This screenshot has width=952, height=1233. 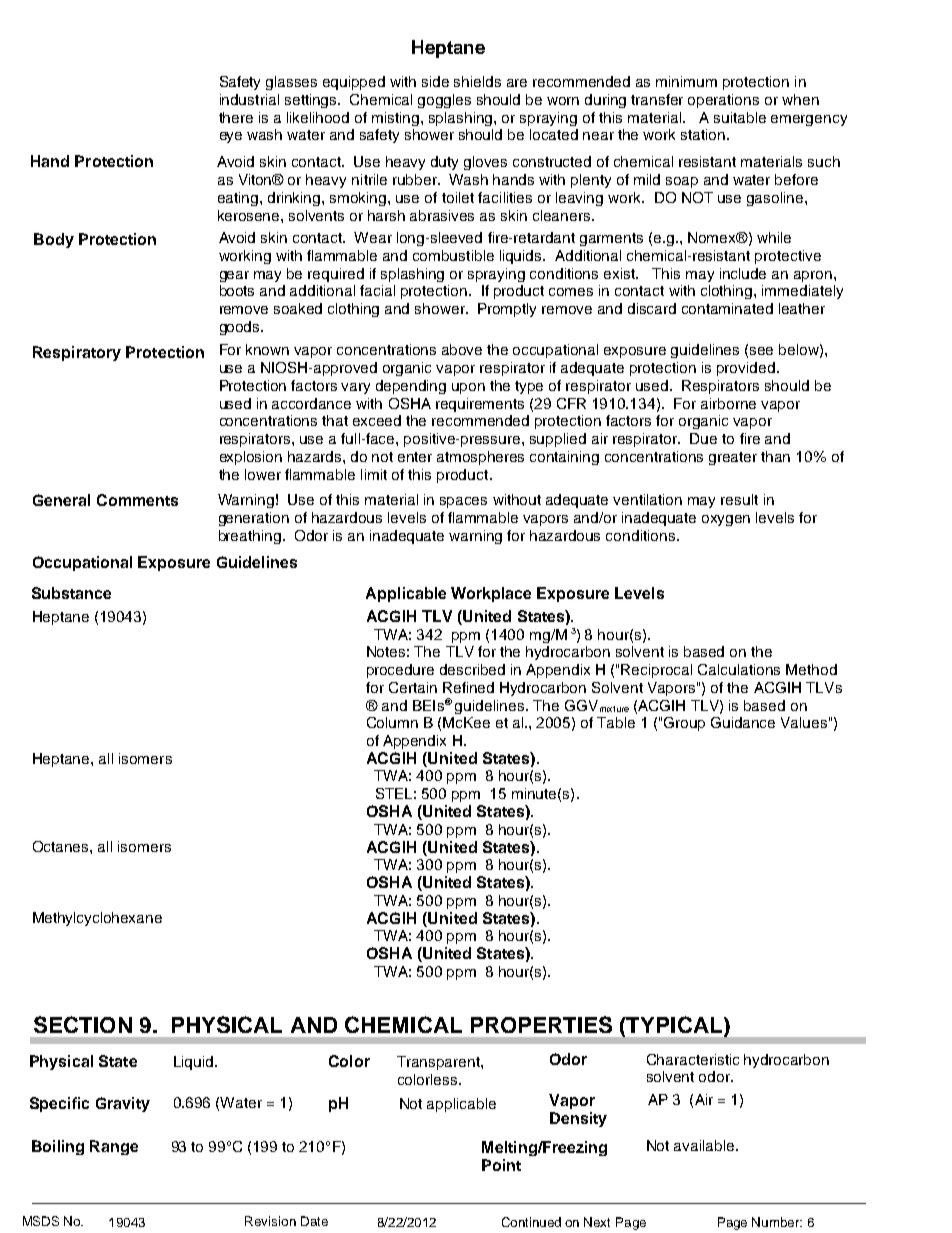 What do you see at coordinates (400, 671) in the screenshot?
I see `procedure` at bounding box center [400, 671].
